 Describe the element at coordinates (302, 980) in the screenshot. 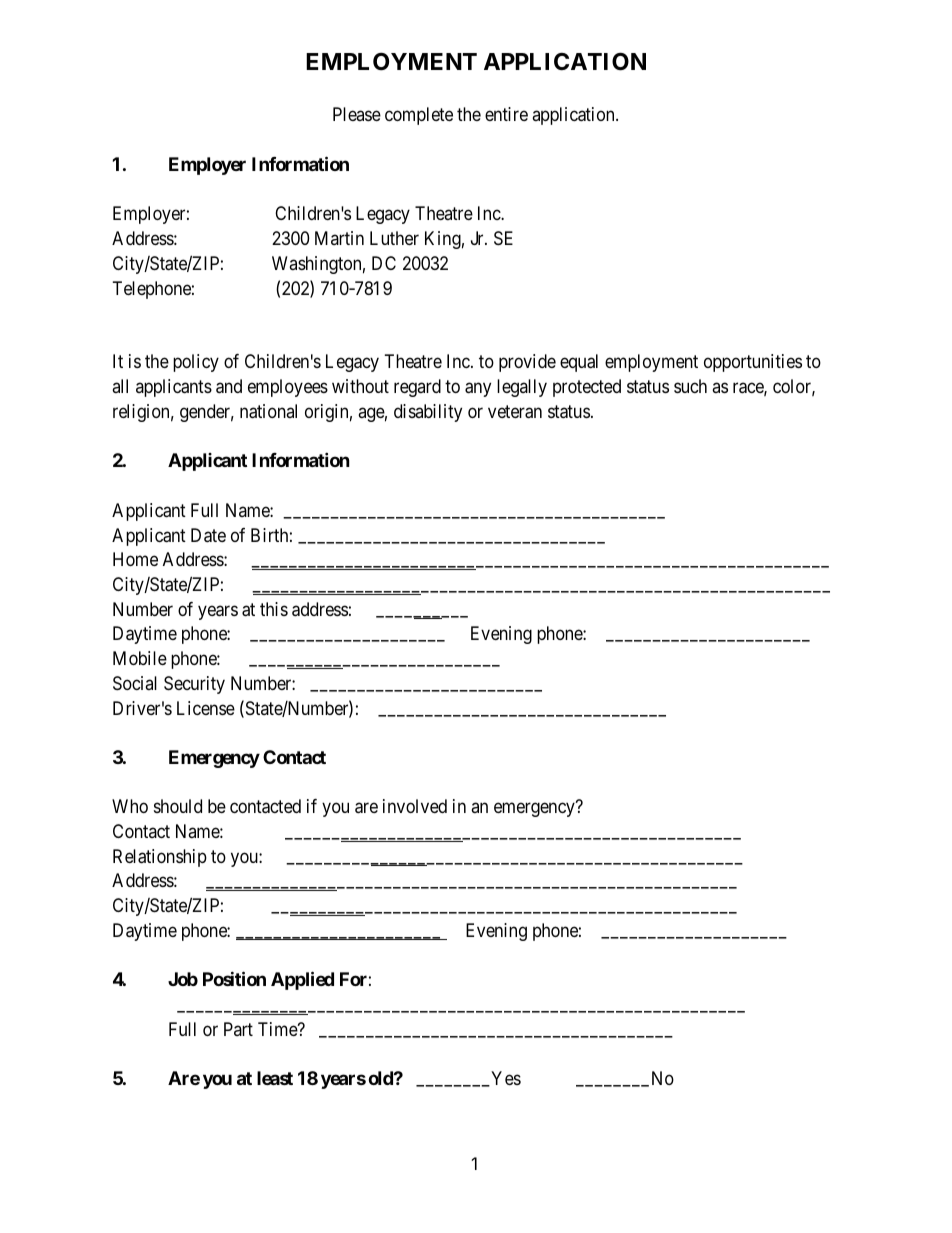

I see `Applied` at that location.
